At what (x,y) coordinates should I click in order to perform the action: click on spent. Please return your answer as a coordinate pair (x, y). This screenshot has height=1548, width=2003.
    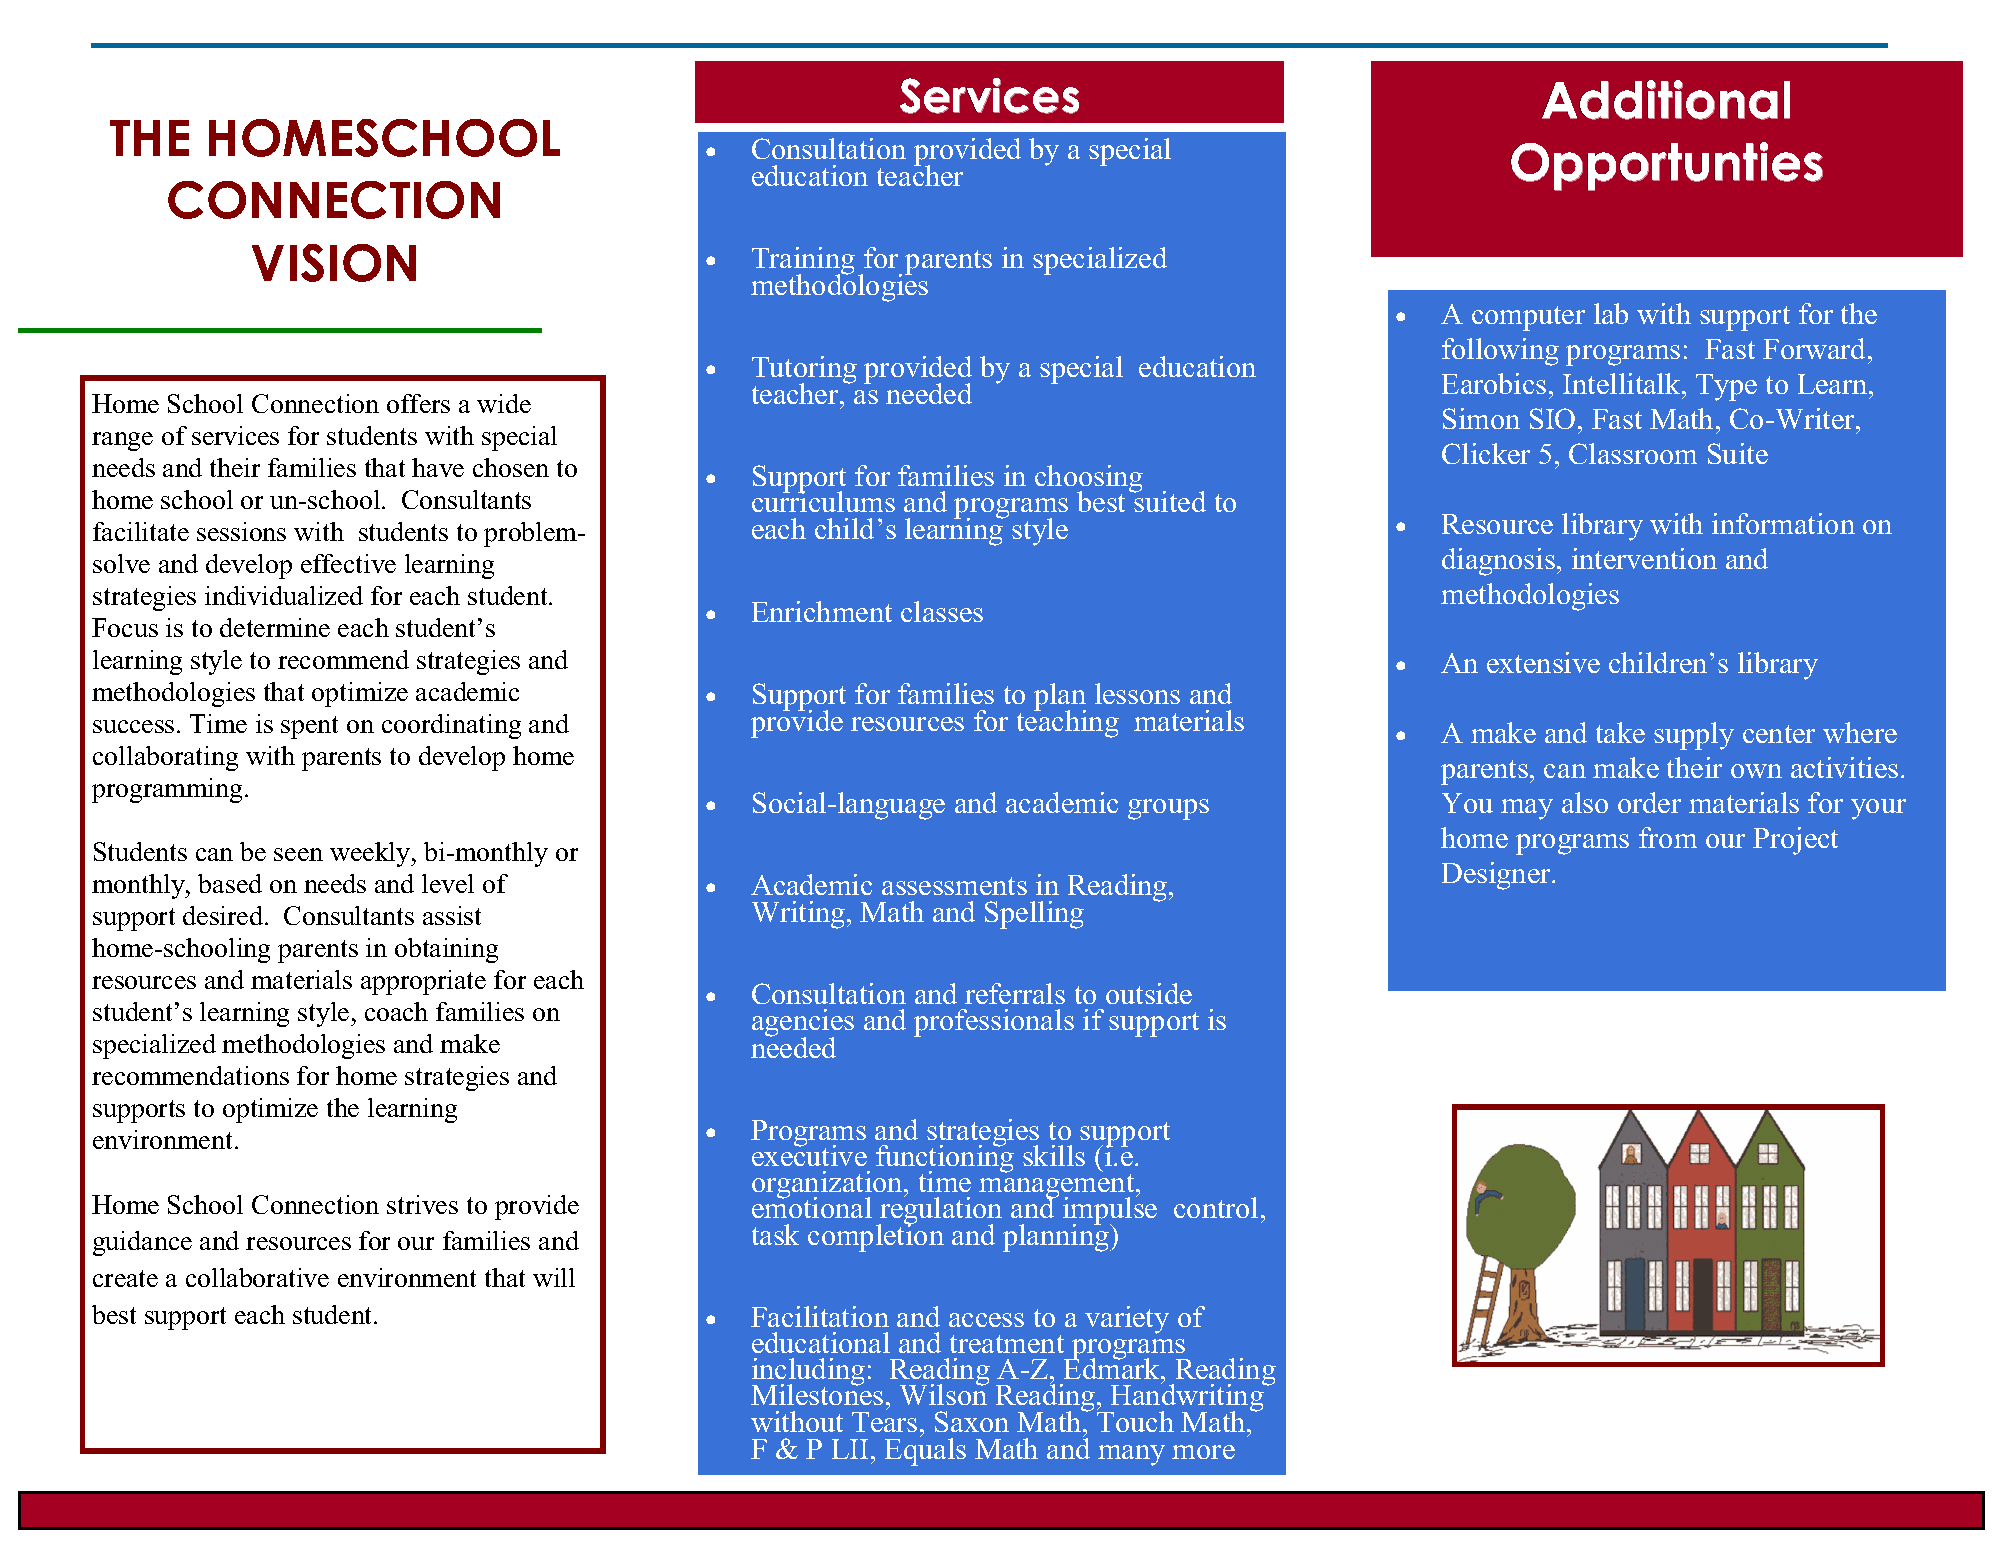
    Looking at the image, I should click on (309, 727).
